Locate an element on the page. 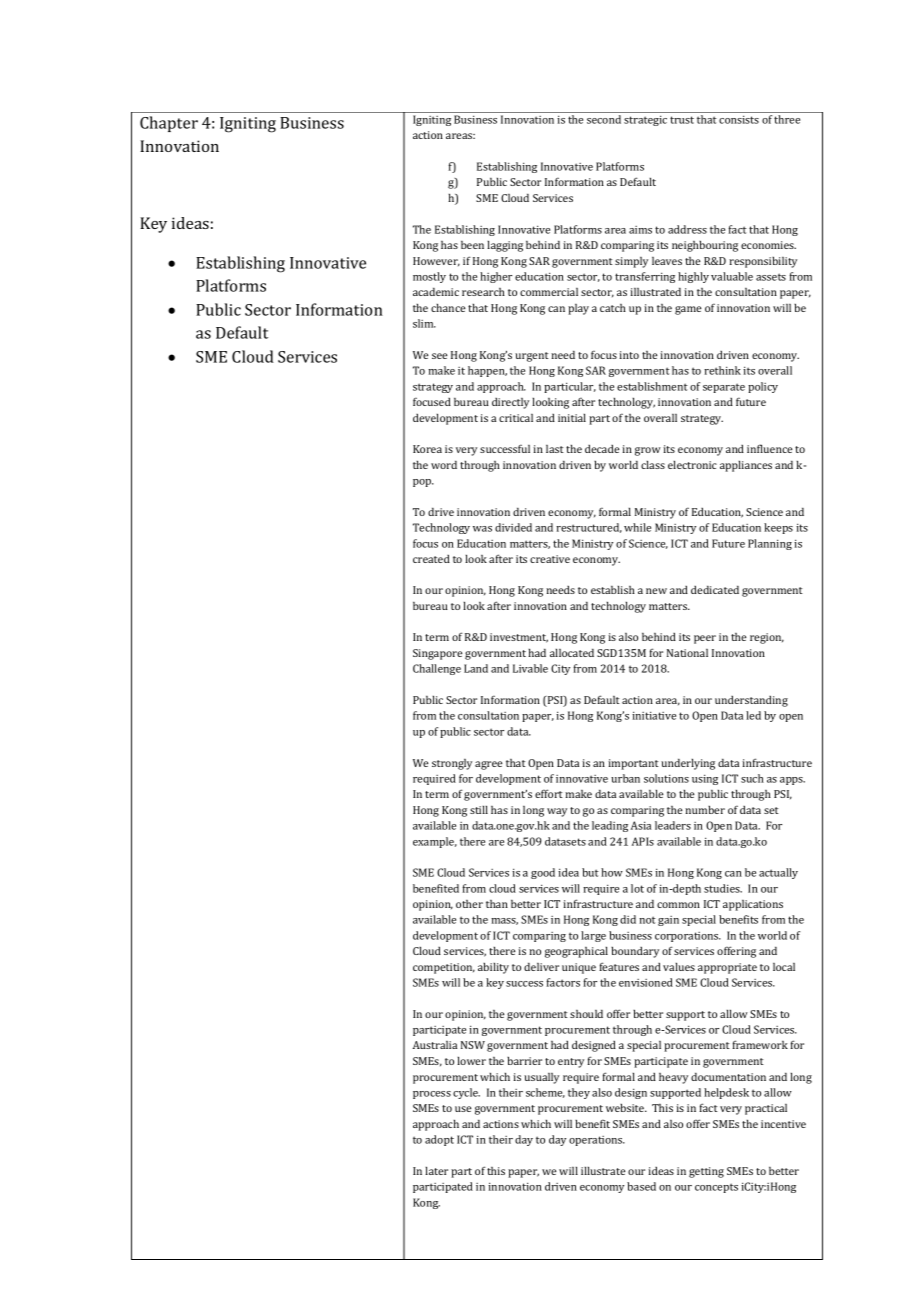 This page has height=1309, width=924. Chapter is located at coordinates (169, 124).
